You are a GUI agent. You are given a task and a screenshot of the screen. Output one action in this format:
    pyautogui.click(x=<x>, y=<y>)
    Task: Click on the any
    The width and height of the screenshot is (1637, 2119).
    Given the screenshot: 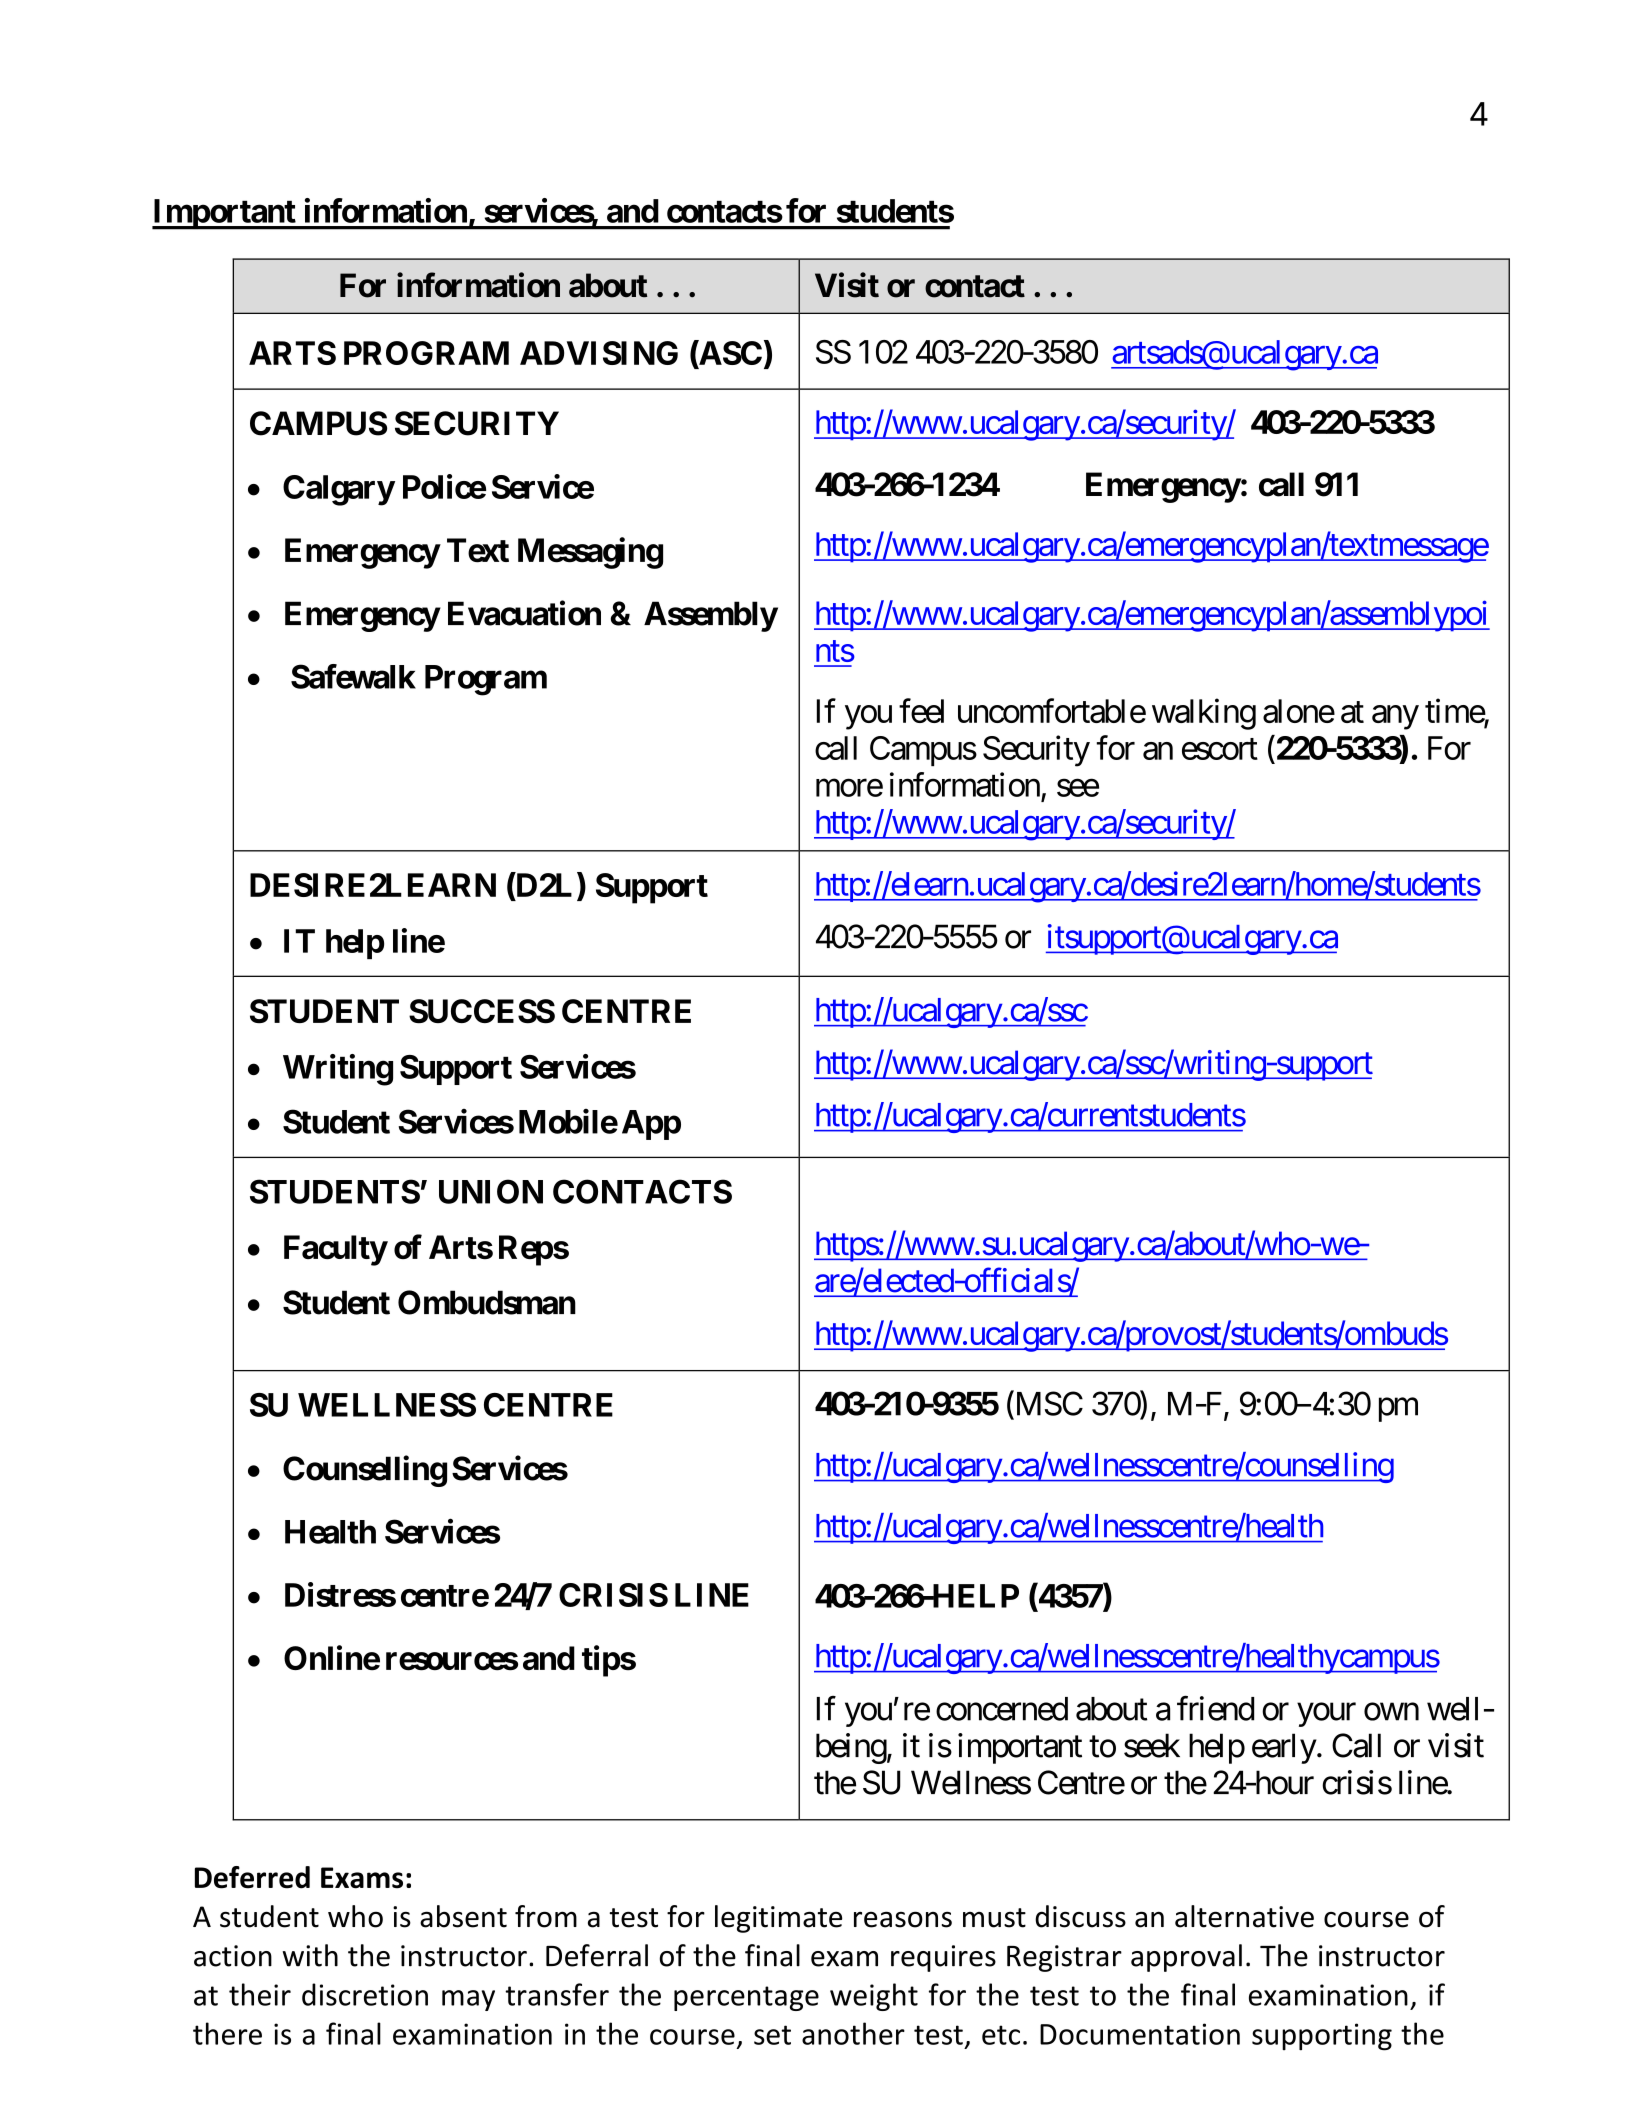 What is the action you would take?
    pyautogui.click(x=1395, y=717)
